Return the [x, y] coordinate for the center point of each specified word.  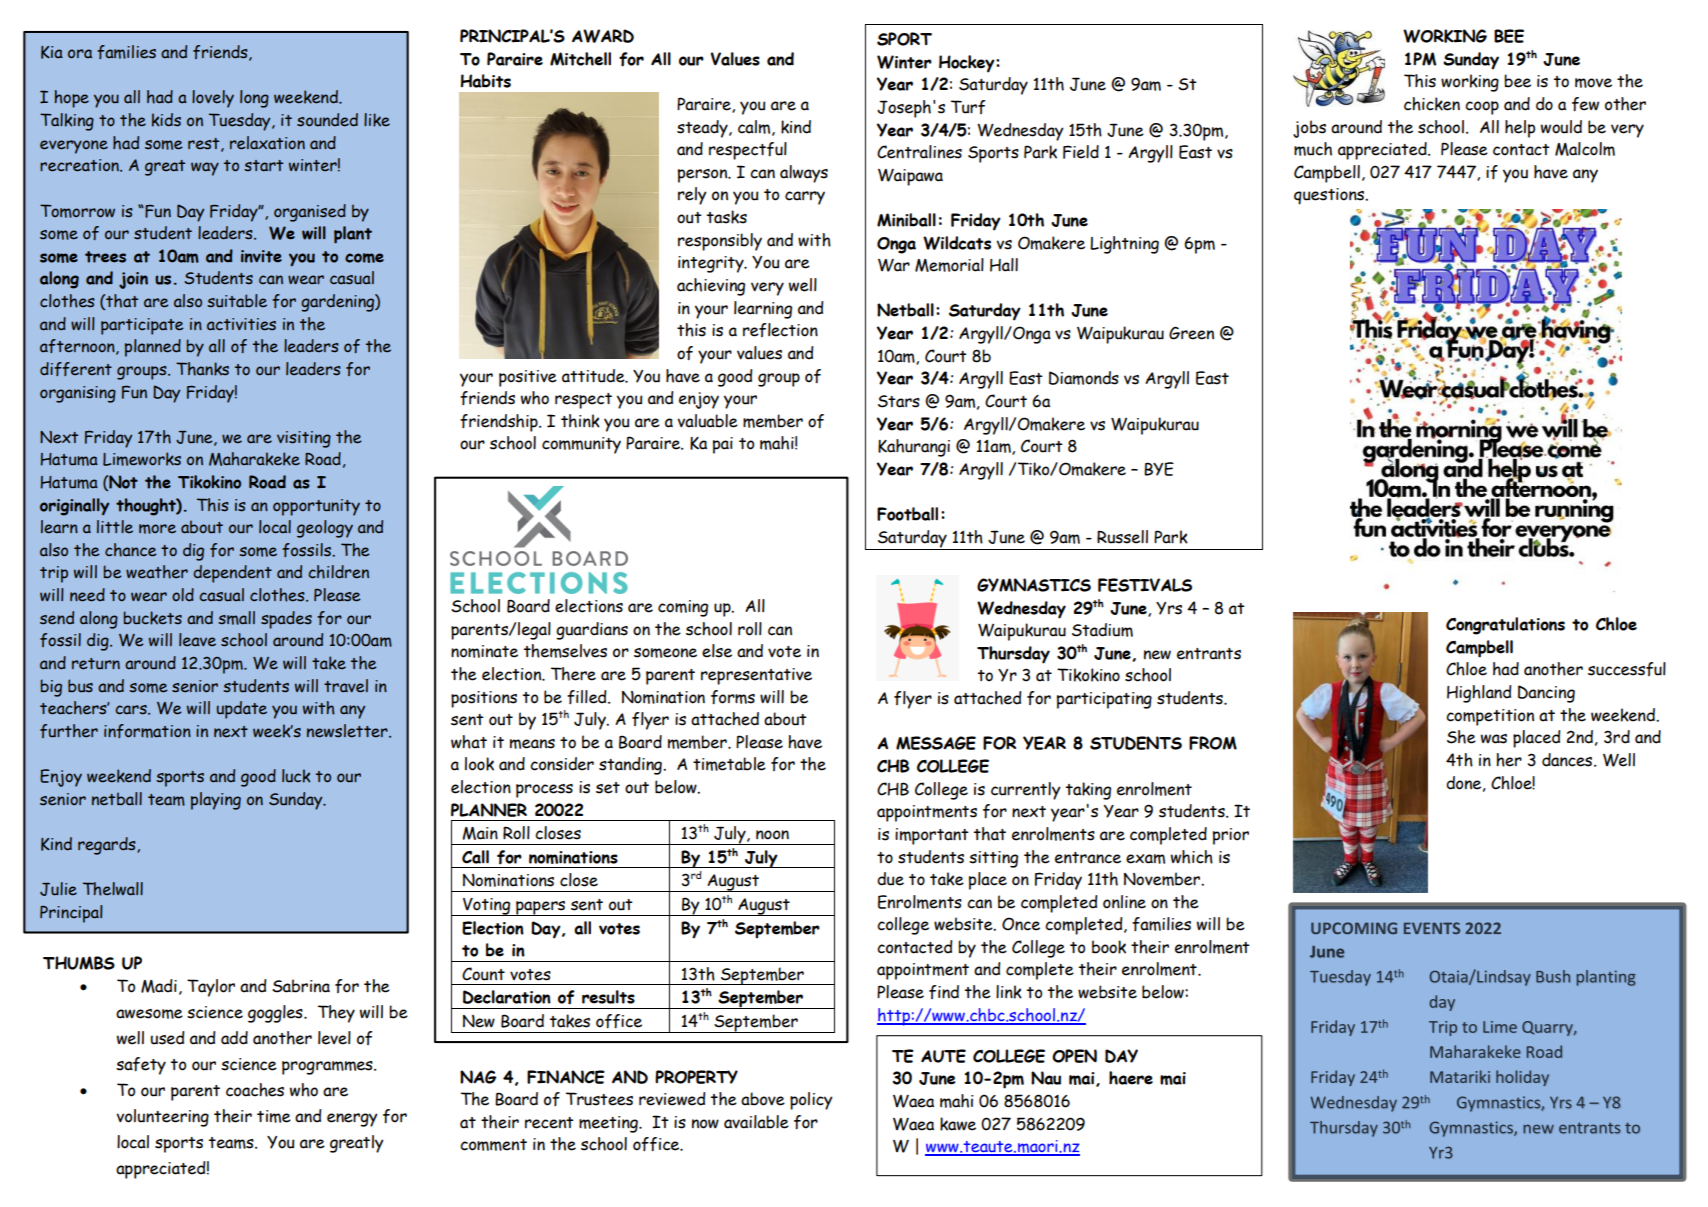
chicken [1432, 104]
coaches [255, 1090]
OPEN [1074, 1056]
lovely [213, 99]
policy [811, 1101]
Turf [968, 107]
